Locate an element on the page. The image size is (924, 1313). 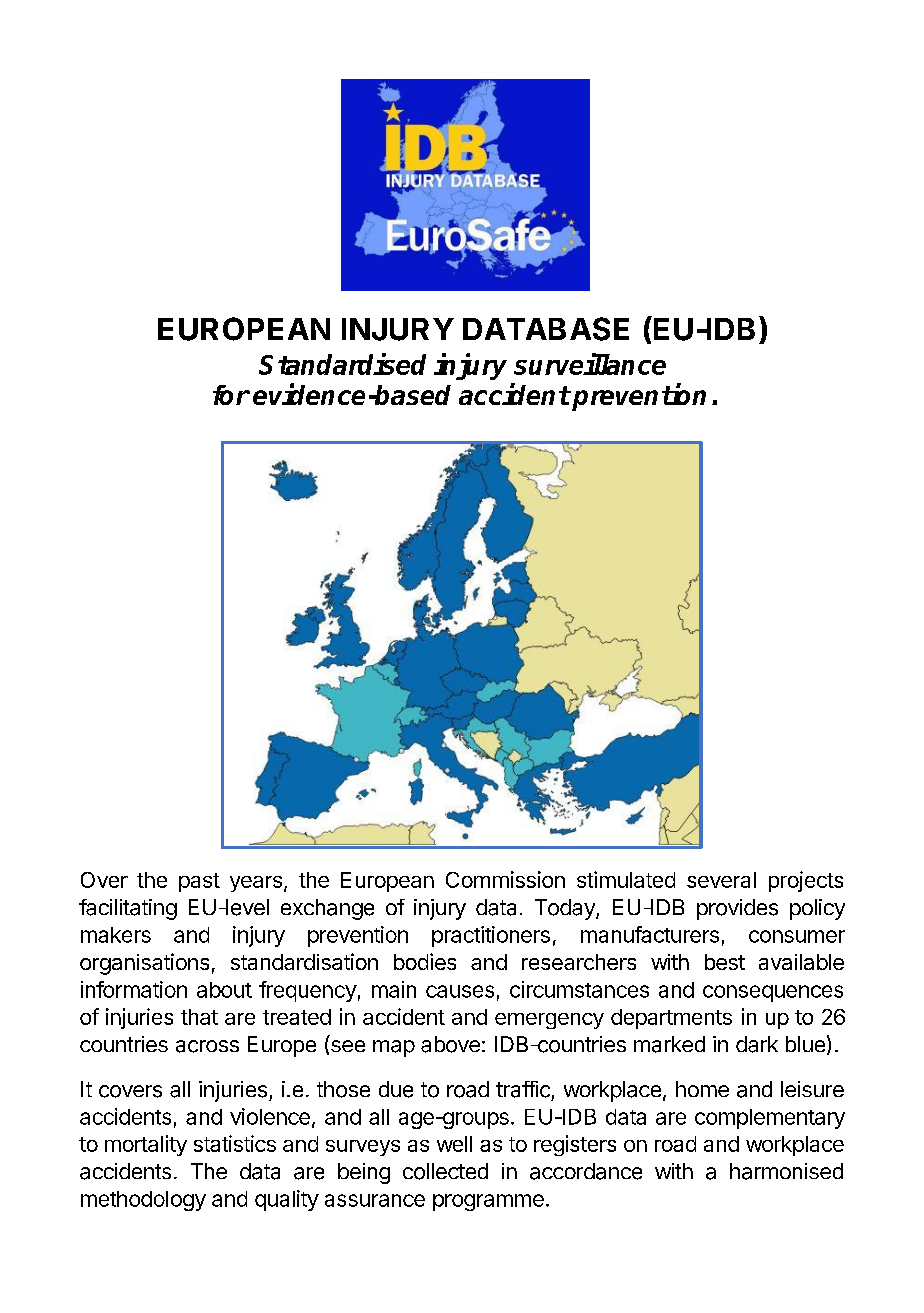
harmonised is located at coordinates (786, 1171).
